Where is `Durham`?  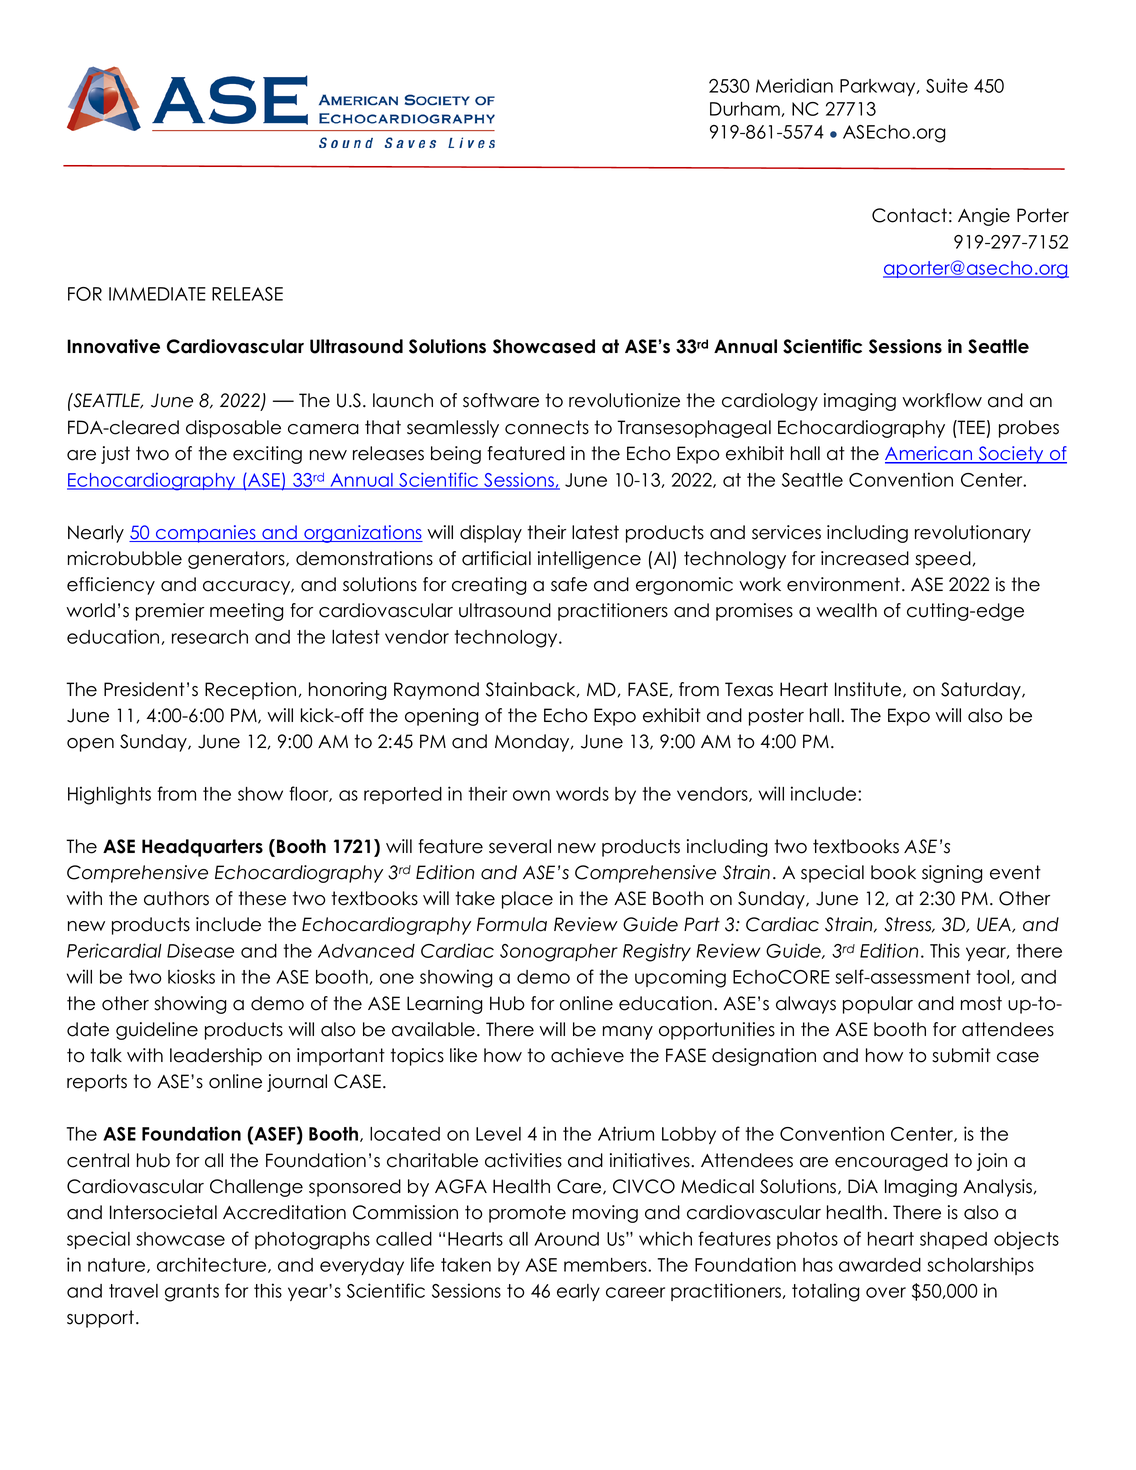 Durham is located at coordinates (746, 109).
